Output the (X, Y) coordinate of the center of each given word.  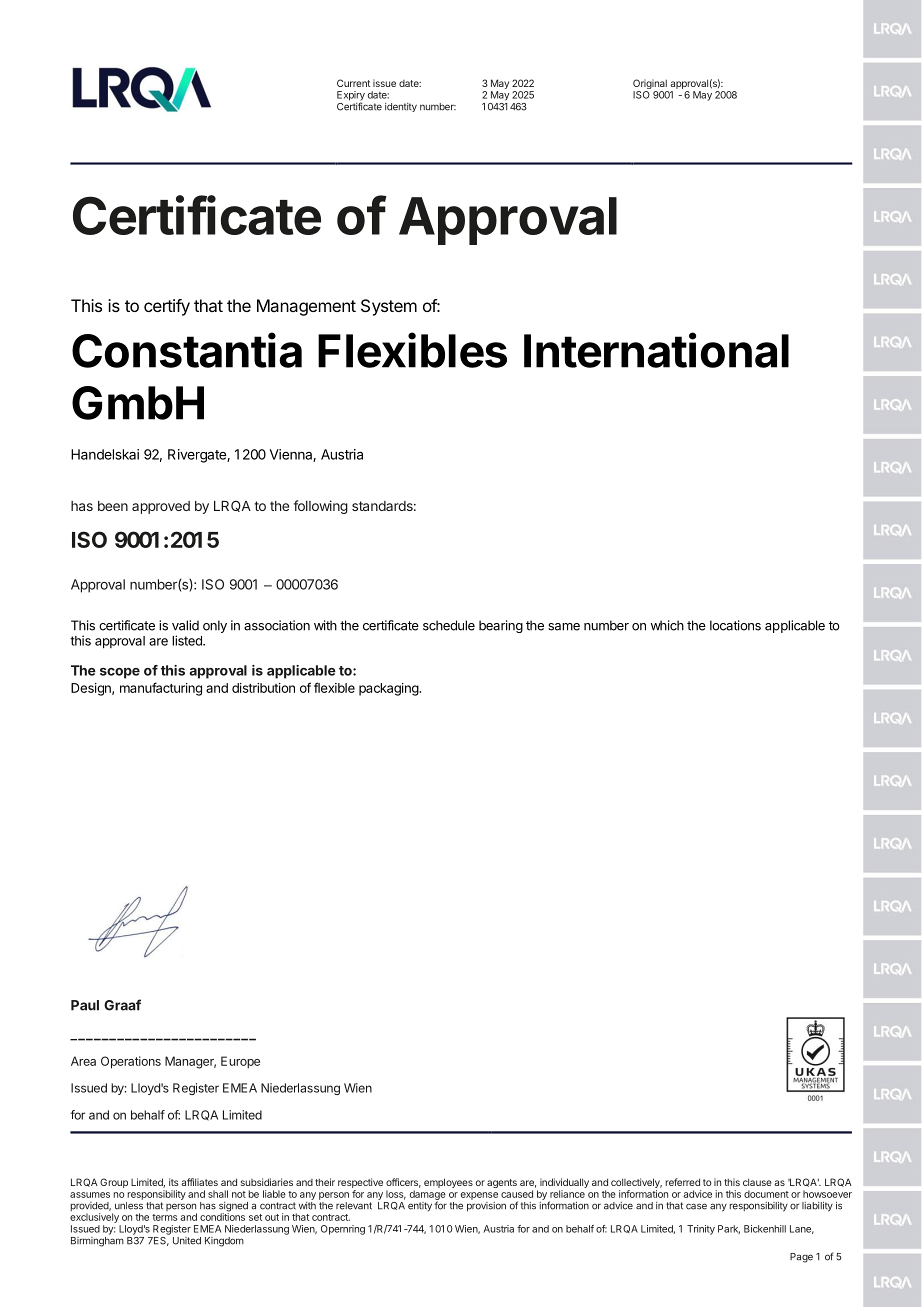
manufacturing (161, 689)
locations (735, 625)
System (389, 307)
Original (651, 85)
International (656, 350)
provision (486, 1207)
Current (353, 83)
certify (167, 307)
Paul (85, 1005)
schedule (449, 625)
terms (165, 1217)
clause (757, 1182)
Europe (240, 1062)
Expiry (351, 97)
